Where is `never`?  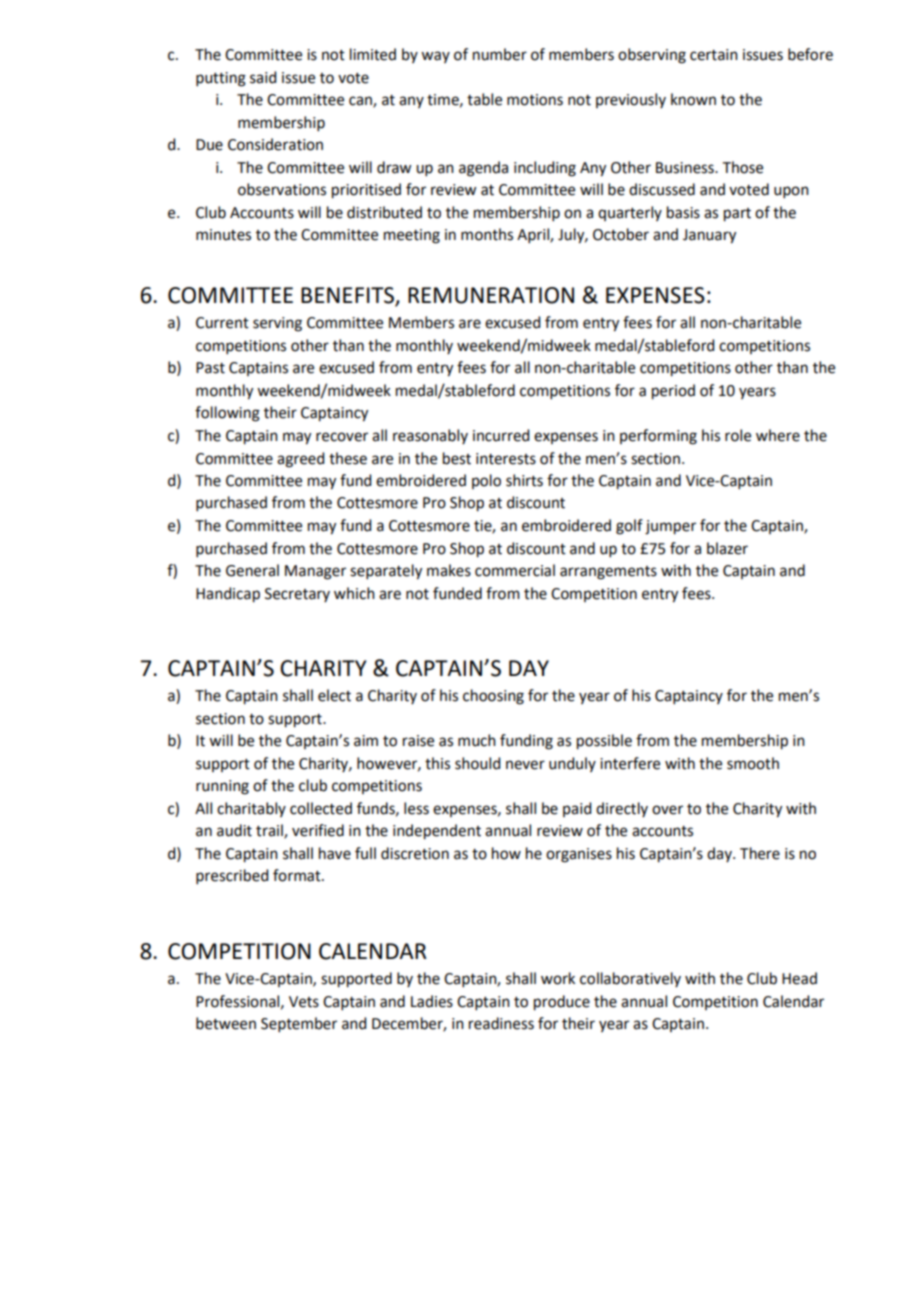 never is located at coordinates (525, 765).
